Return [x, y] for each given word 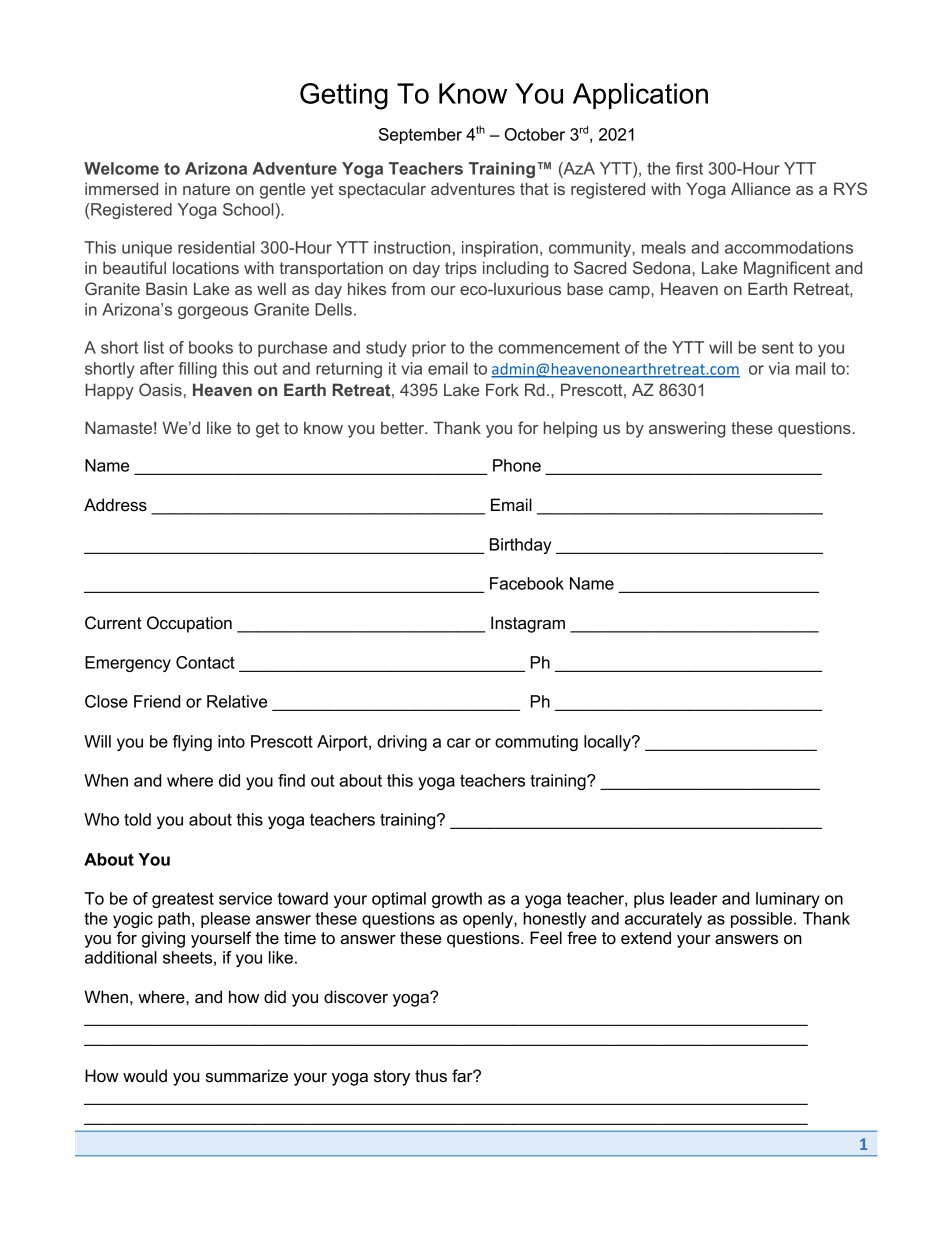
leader [693, 898]
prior [429, 349]
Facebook [527, 583]
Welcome [121, 168]
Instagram [528, 624]
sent [778, 348]
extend [646, 938]
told [137, 819]
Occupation [189, 624]
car [459, 743]
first [689, 168]
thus [431, 1076]
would [145, 1076]
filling [197, 370]
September [420, 136]
